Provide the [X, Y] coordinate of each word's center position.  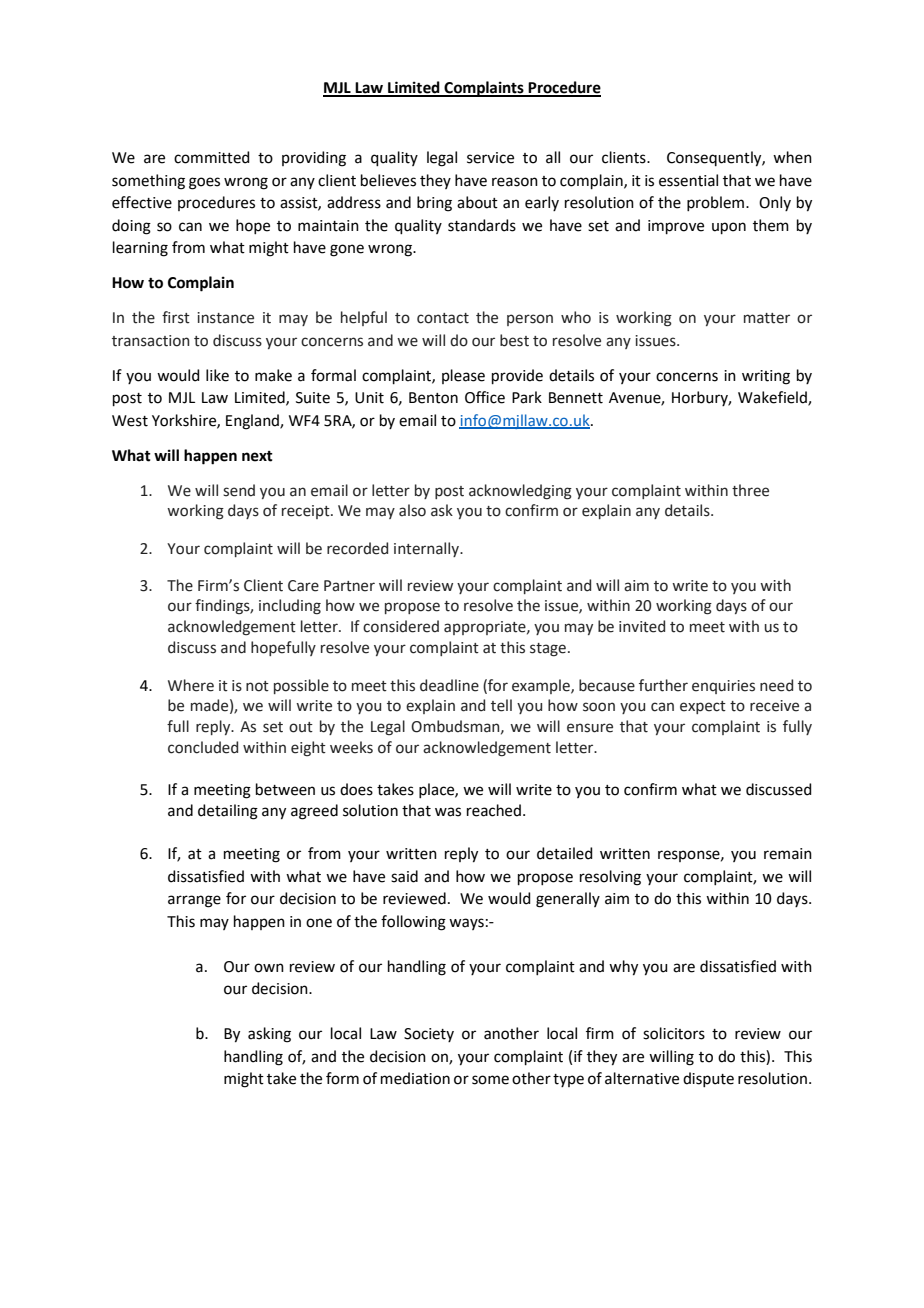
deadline [449, 685]
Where [191, 685]
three [750, 490]
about [477, 202]
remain [788, 854]
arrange [194, 901]
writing [766, 377]
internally [427, 549]
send [239, 490]
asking [269, 1035]
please [463, 376]
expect [703, 707]
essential [688, 180]
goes [204, 183]
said [404, 876]
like [217, 375]
